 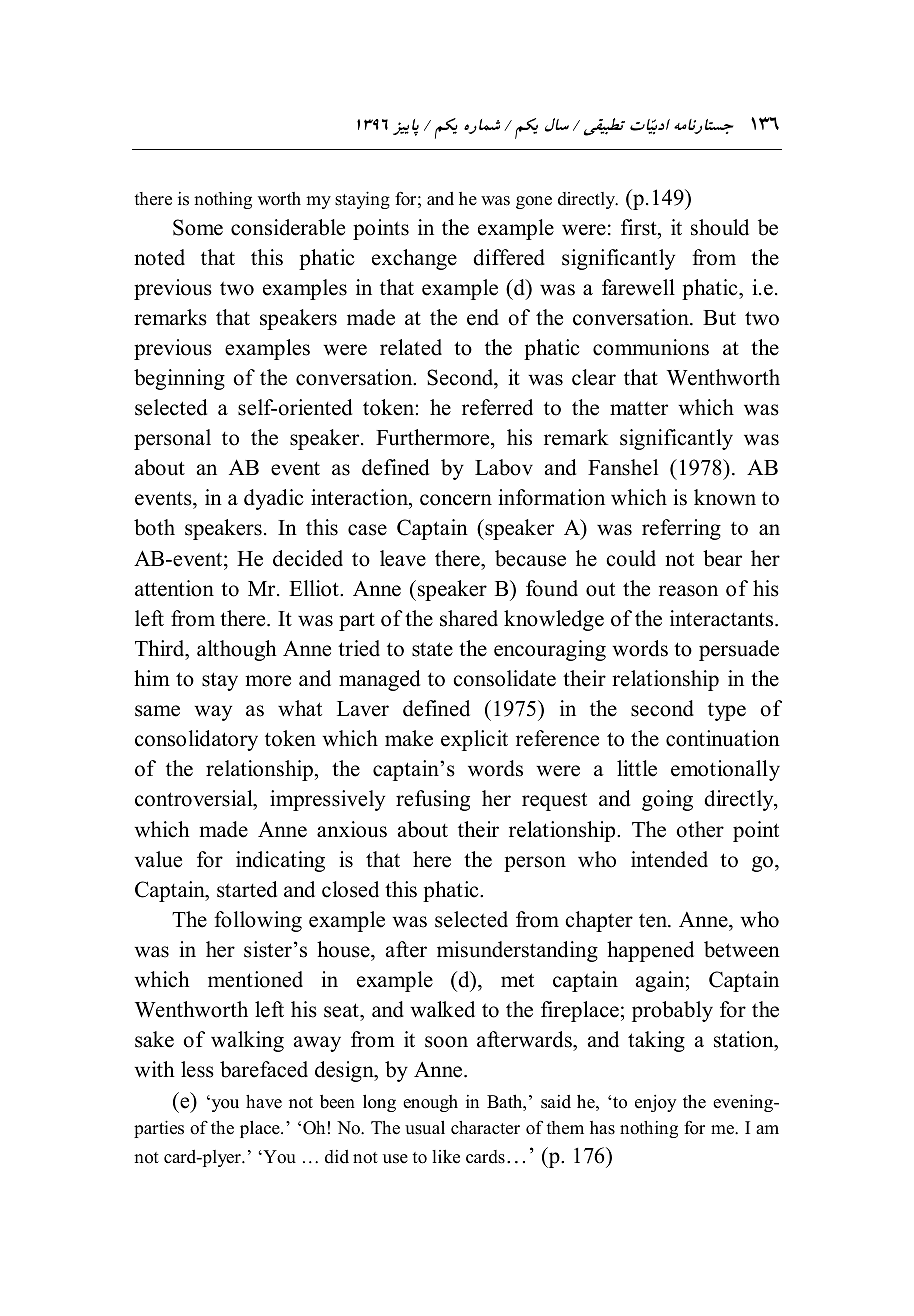 I want to click on Some, so click(x=198, y=227).
